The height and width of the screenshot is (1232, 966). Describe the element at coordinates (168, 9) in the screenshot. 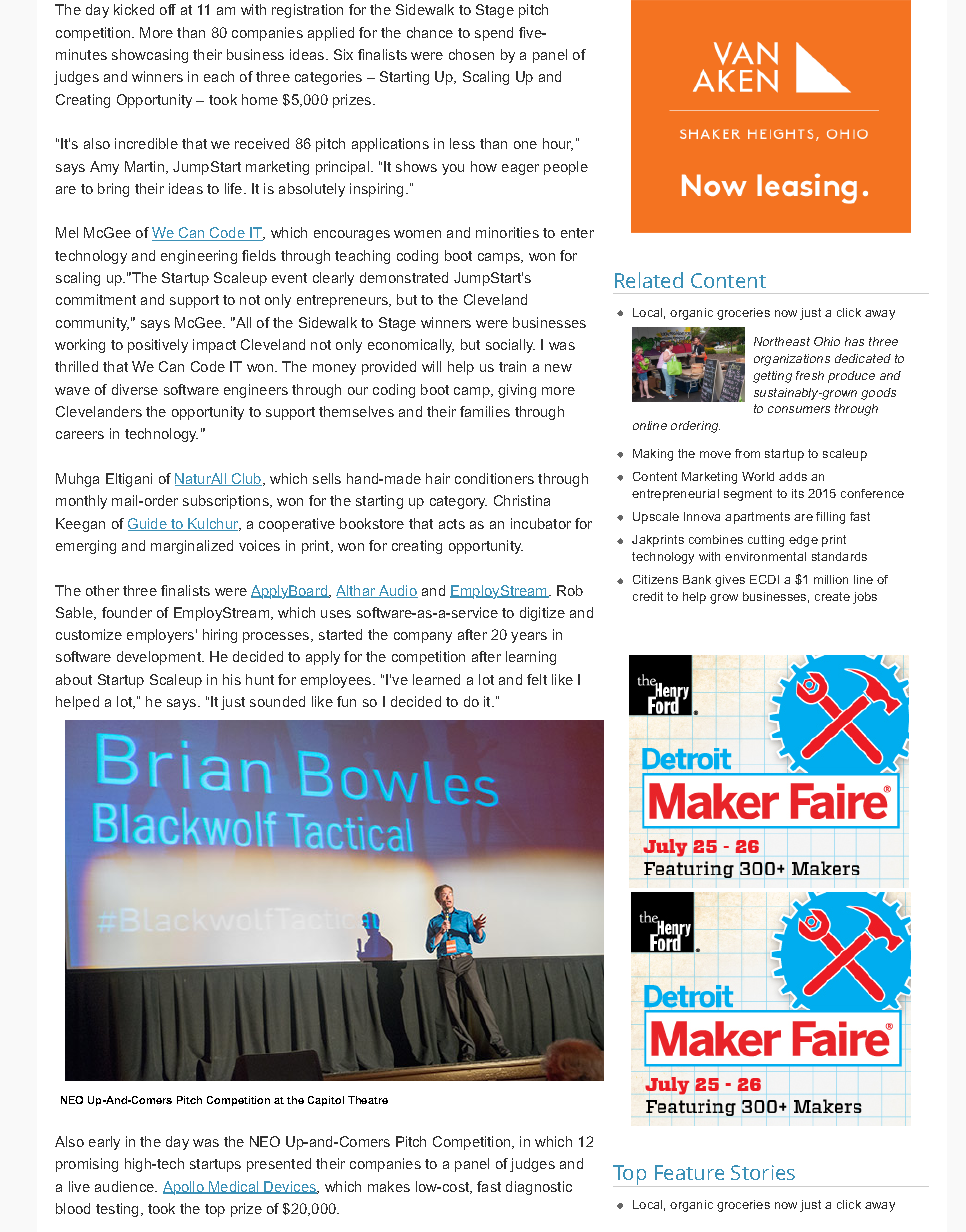

I see `off` at that location.
